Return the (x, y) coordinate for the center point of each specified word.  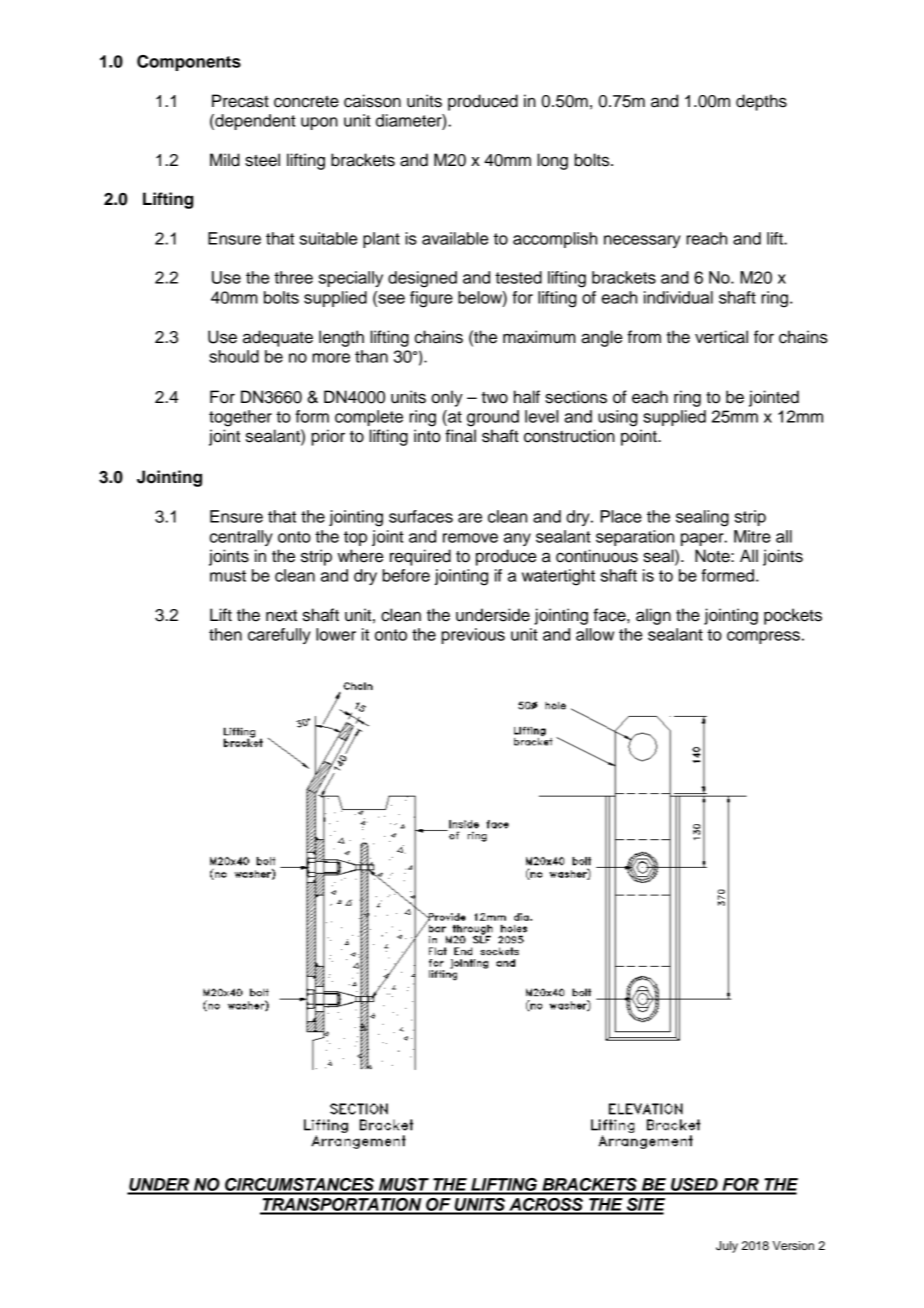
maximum (539, 337)
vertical (721, 337)
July (727, 1247)
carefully (279, 636)
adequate (278, 338)
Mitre (752, 536)
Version (793, 1245)
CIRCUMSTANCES (299, 1186)
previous (473, 636)
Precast (240, 101)
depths (761, 102)
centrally (241, 538)
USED (694, 1186)
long (552, 161)
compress (763, 637)
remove (470, 538)
